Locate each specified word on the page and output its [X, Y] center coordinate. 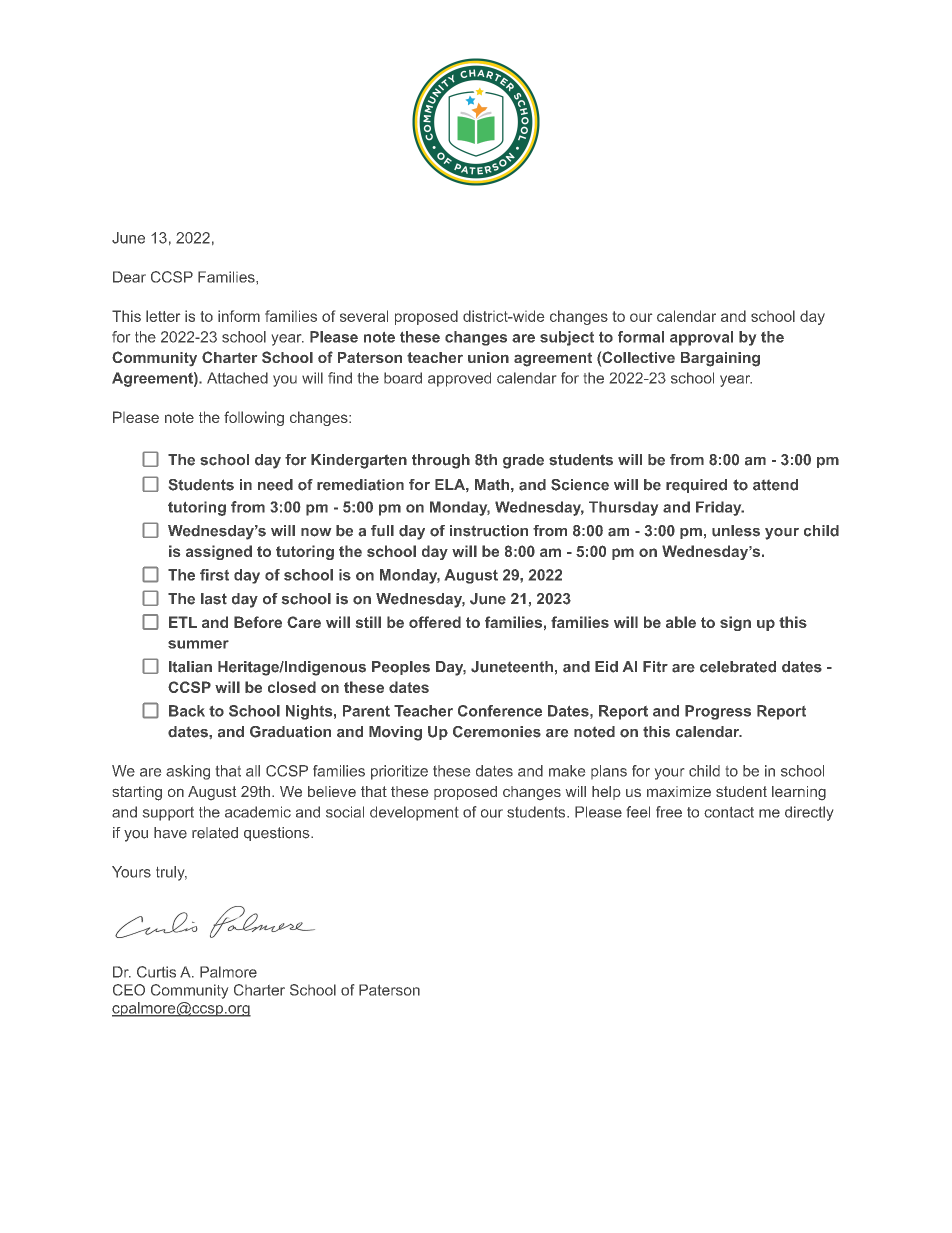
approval [701, 338]
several [364, 316]
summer [198, 644]
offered [435, 622]
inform [239, 316]
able [681, 622]
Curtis [156, 972]
